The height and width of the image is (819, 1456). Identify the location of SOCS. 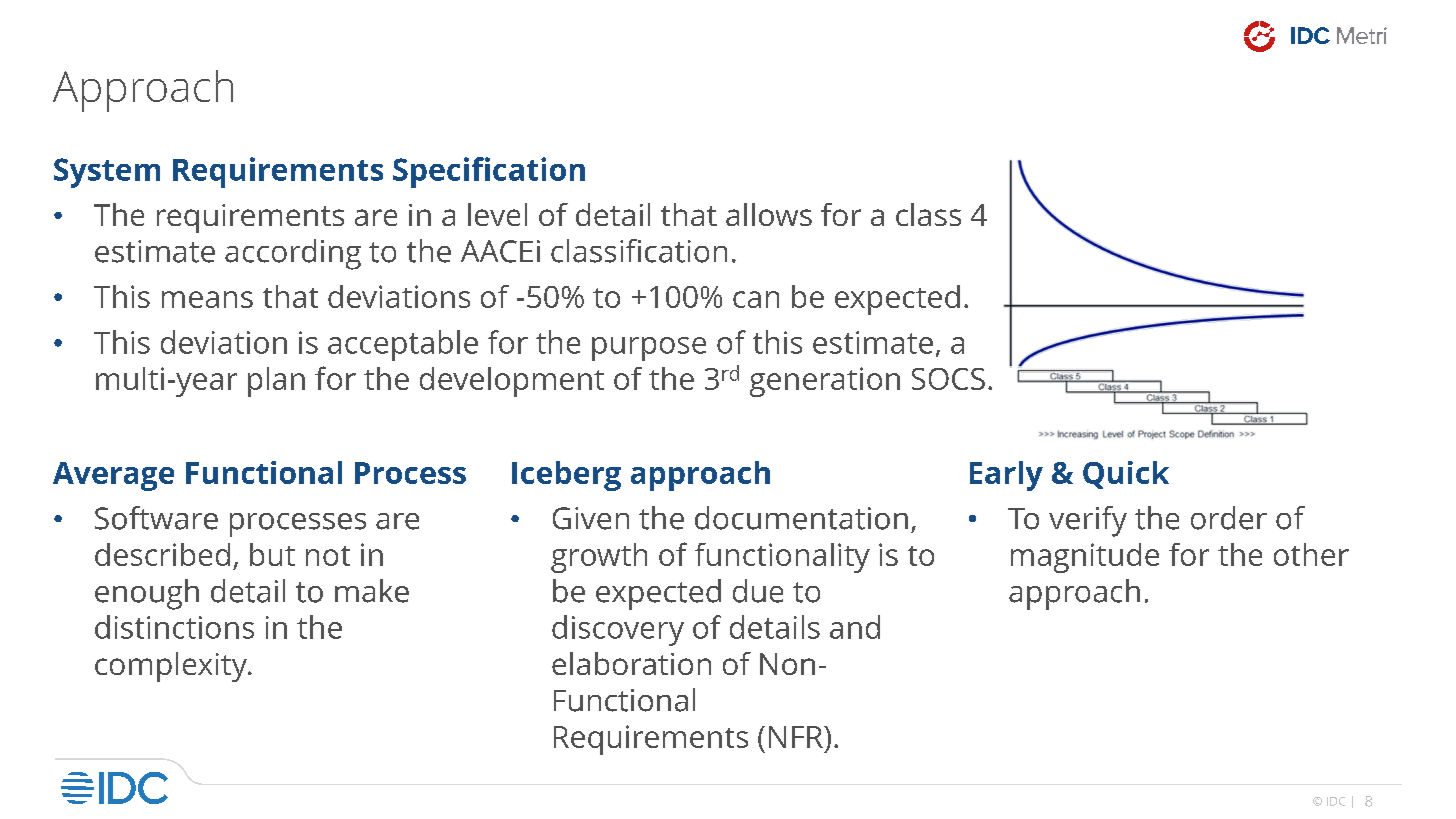
(948, 379).
